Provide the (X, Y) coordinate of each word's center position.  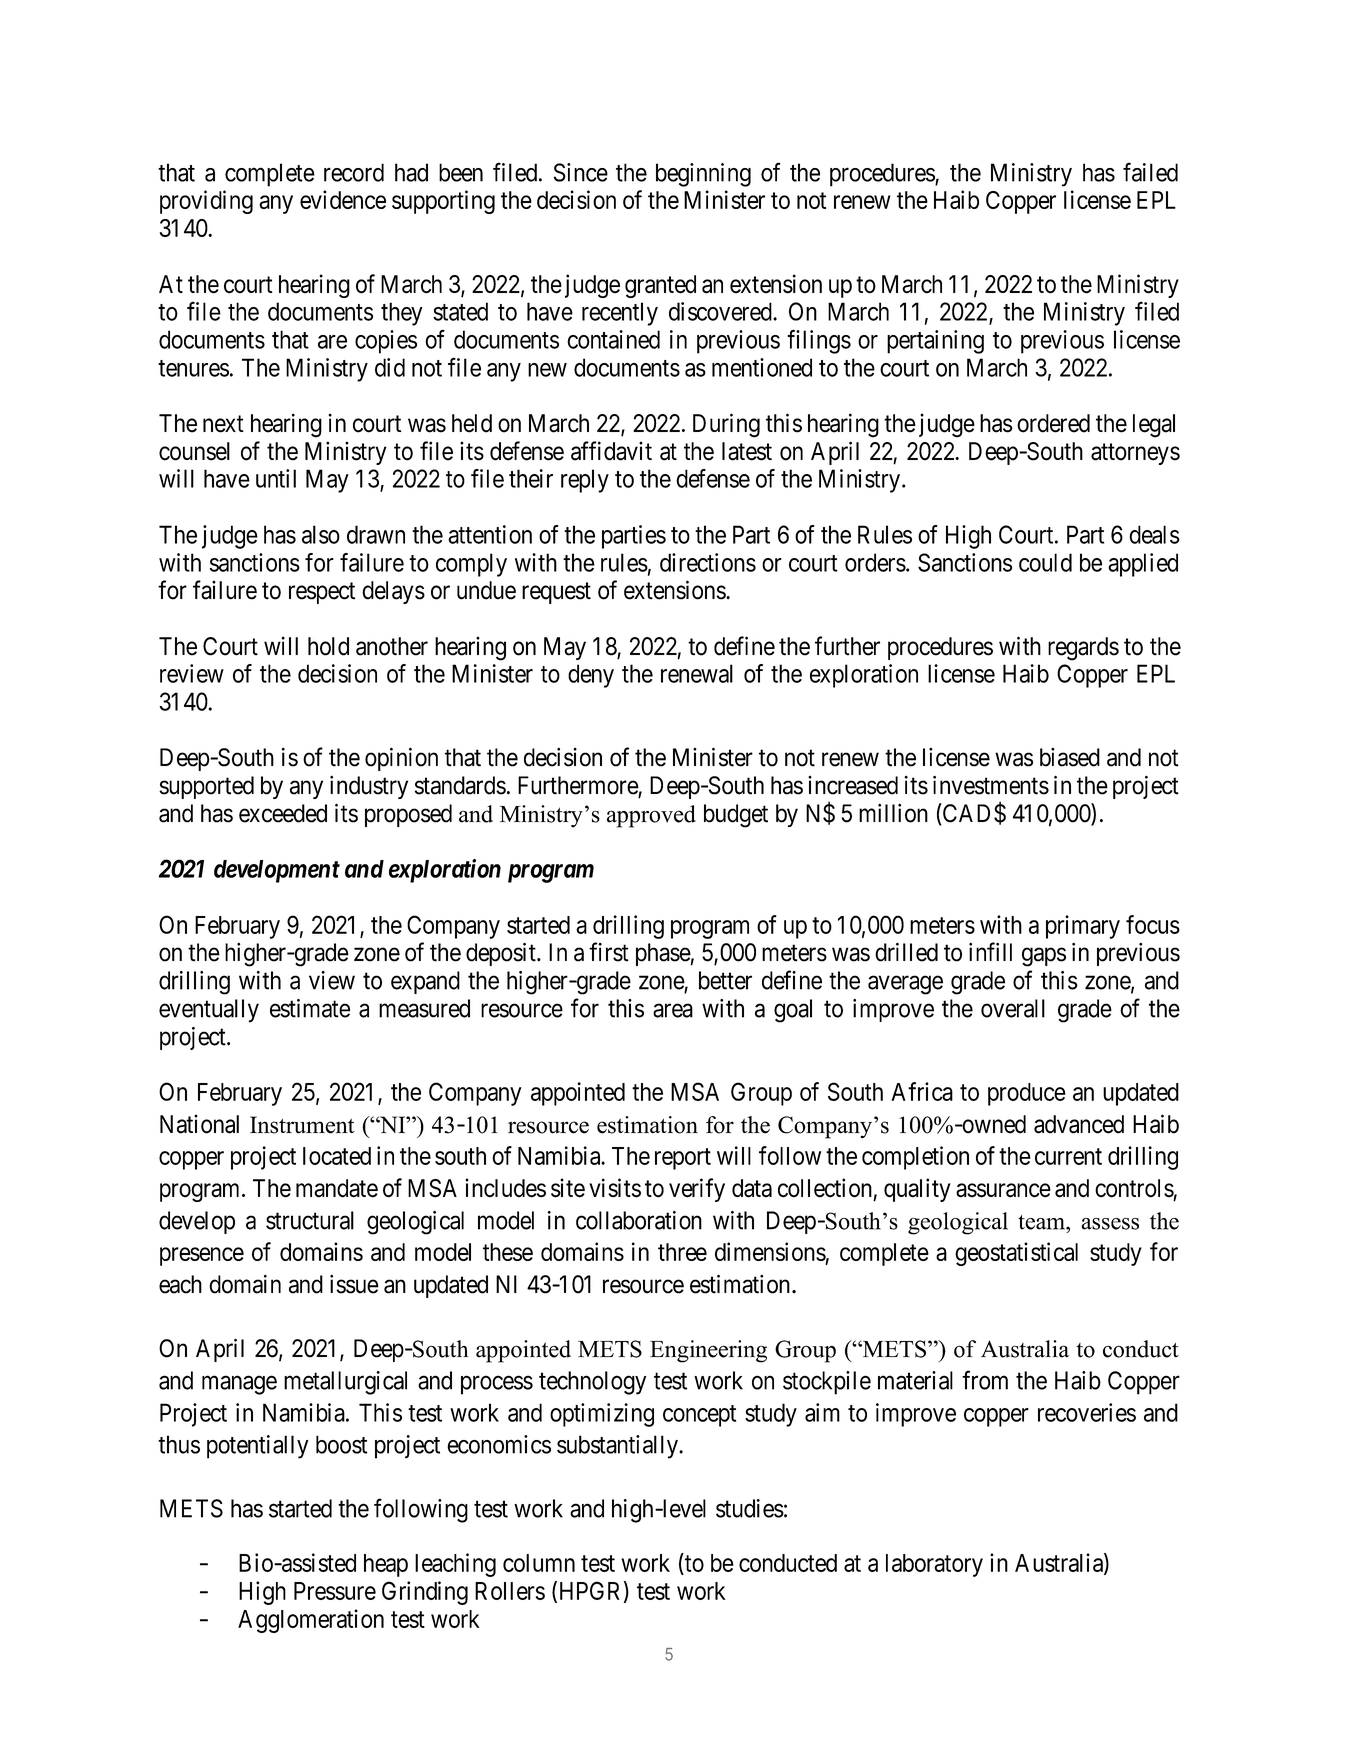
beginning (703, 175)
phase (663, 954)
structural (310, 1220)
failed (1150, 172)
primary (1083, 927)
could (1045, 562)
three (682, 1252)
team (1042, 1222)
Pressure (335, 1591)
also (321, 534)
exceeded (283, 813)
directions (708, 562)
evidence (343, 199)
